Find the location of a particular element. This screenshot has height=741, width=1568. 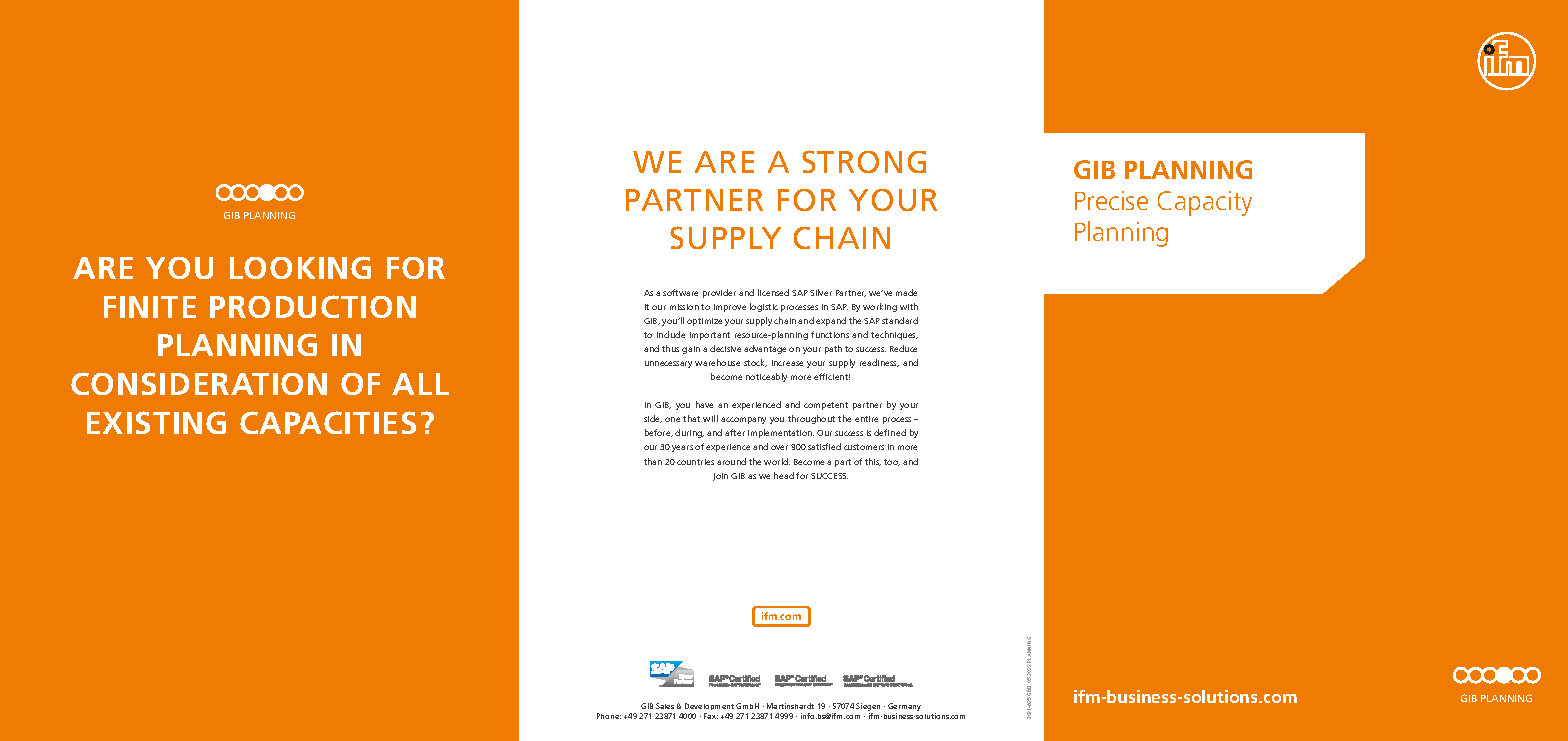

LOOKING is located at coordinates (300, 267).
